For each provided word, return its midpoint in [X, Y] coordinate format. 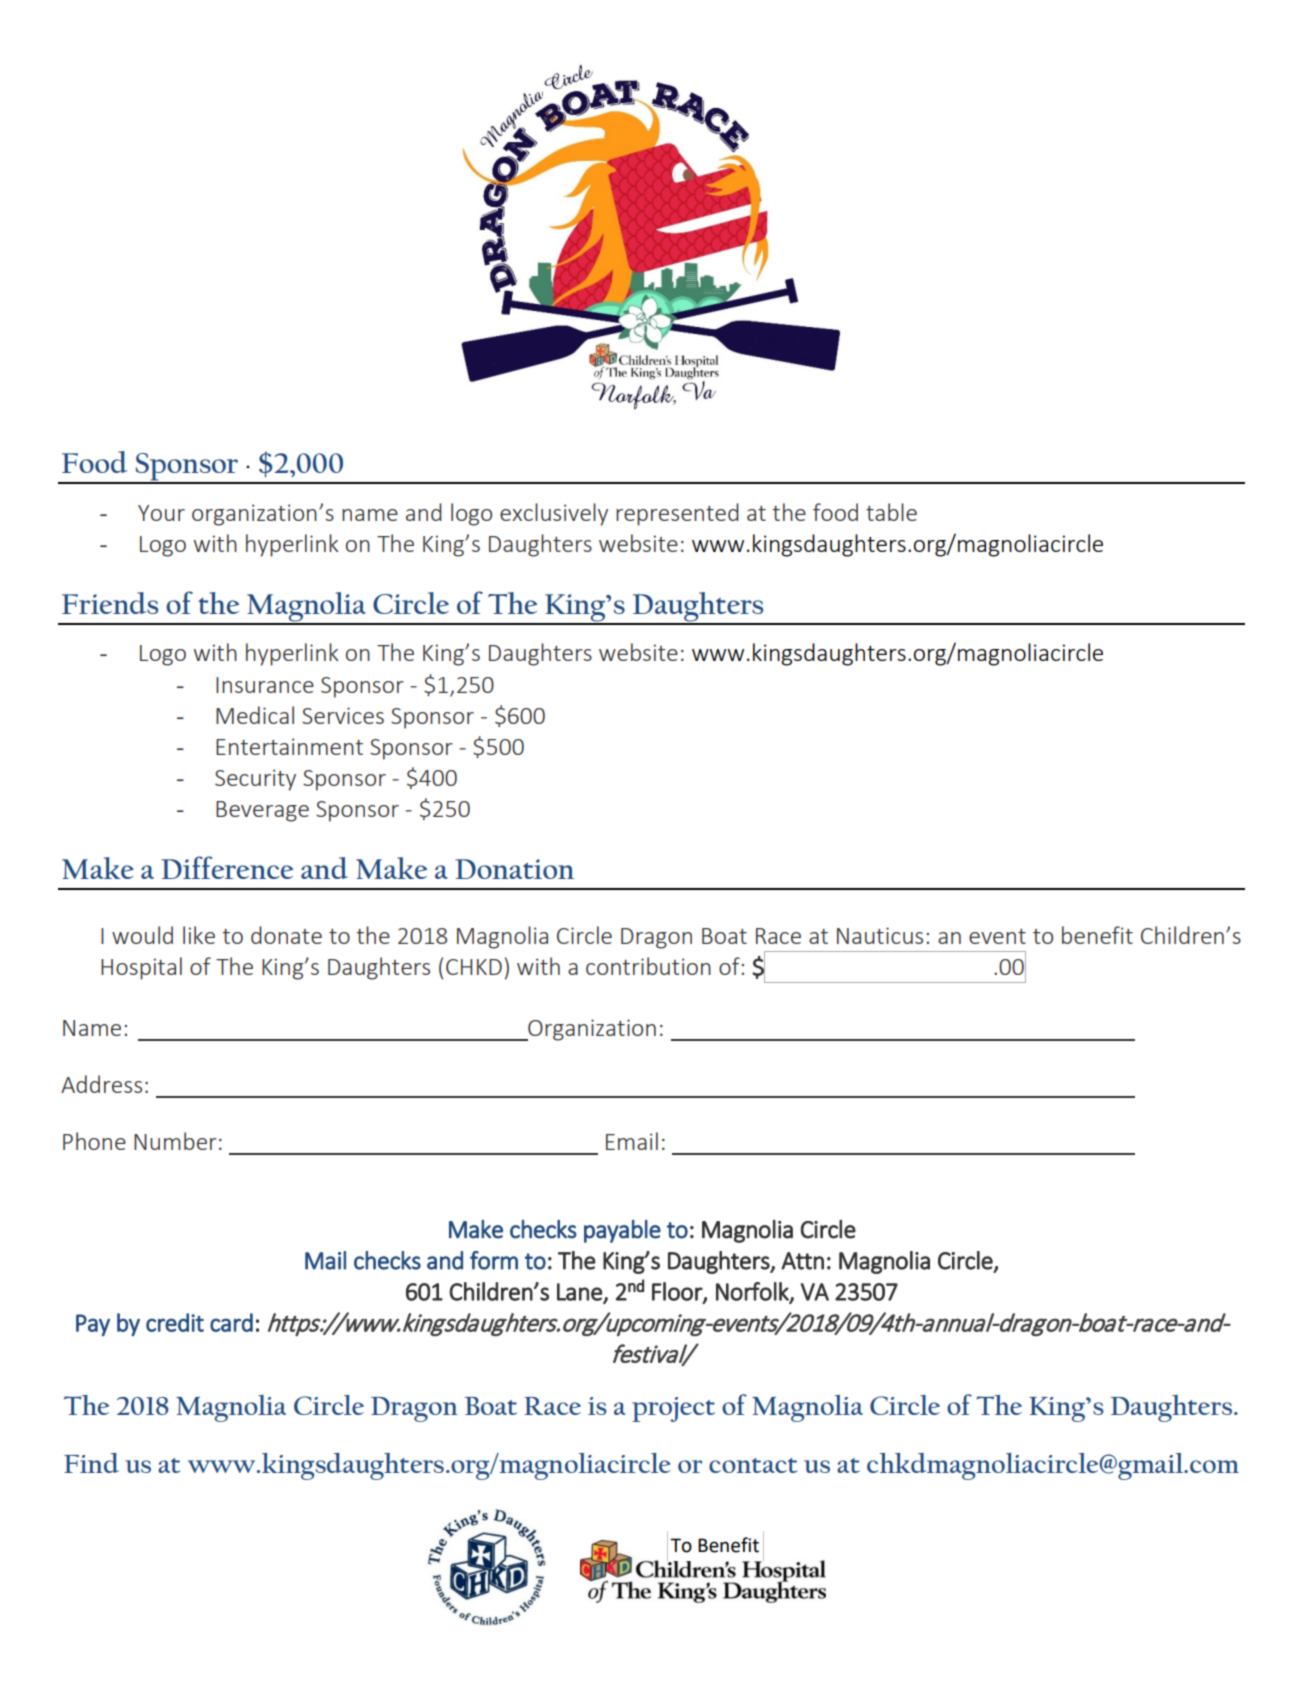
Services [343, 715]
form [494, 1260]
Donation [514, 869]
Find [91, 1463]
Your [161, 513]
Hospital [141, 968]
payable [622, 1231]
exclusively [554, 514]
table [891, 512]
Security [255, 780]
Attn [802, 1261]
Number [175, 1141]
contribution [648, 966]
